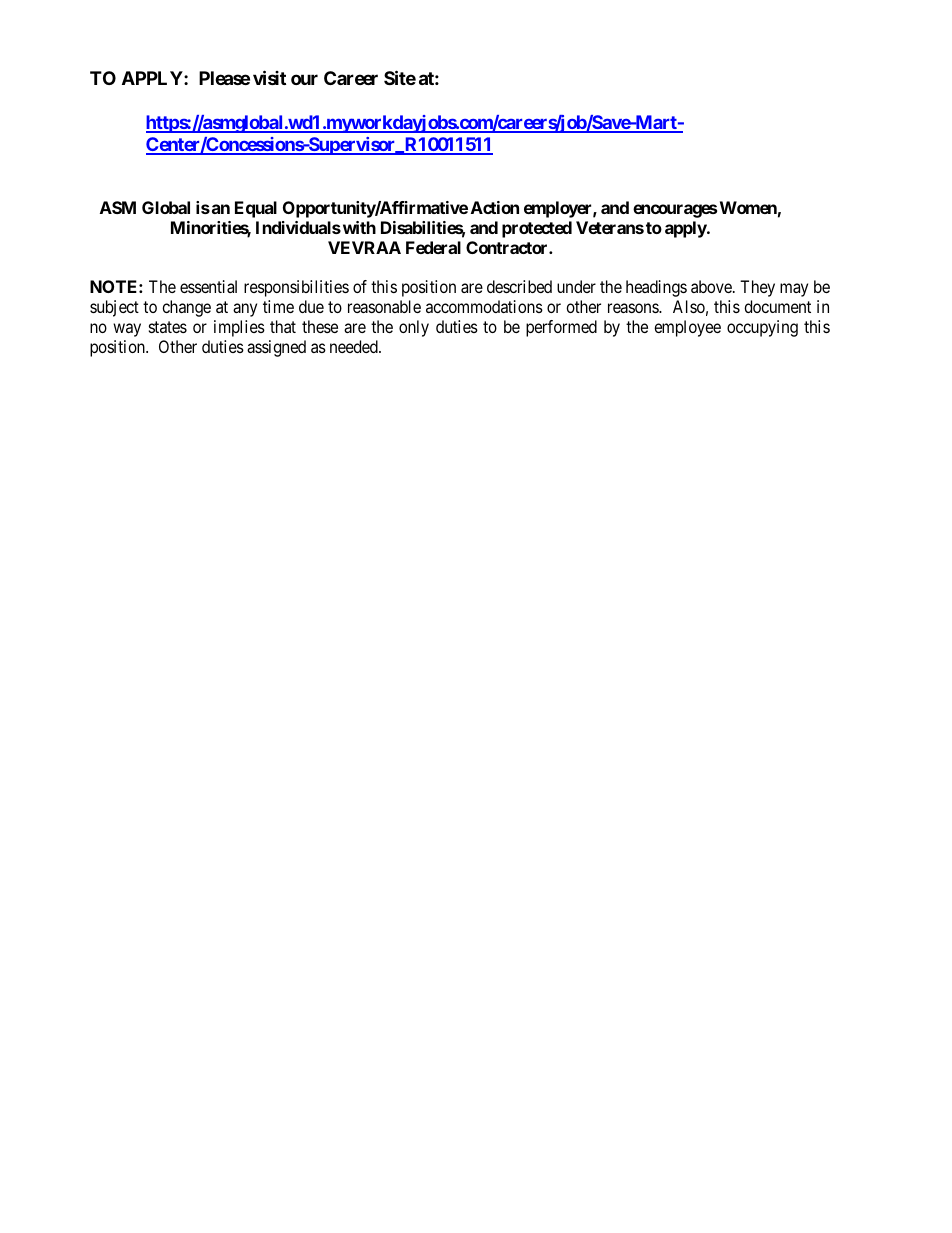 The image size is (952, 1233). What do you see at coordinates (359, 227) in the screenshot?
I see `with` at bounding box center [359, 227].
